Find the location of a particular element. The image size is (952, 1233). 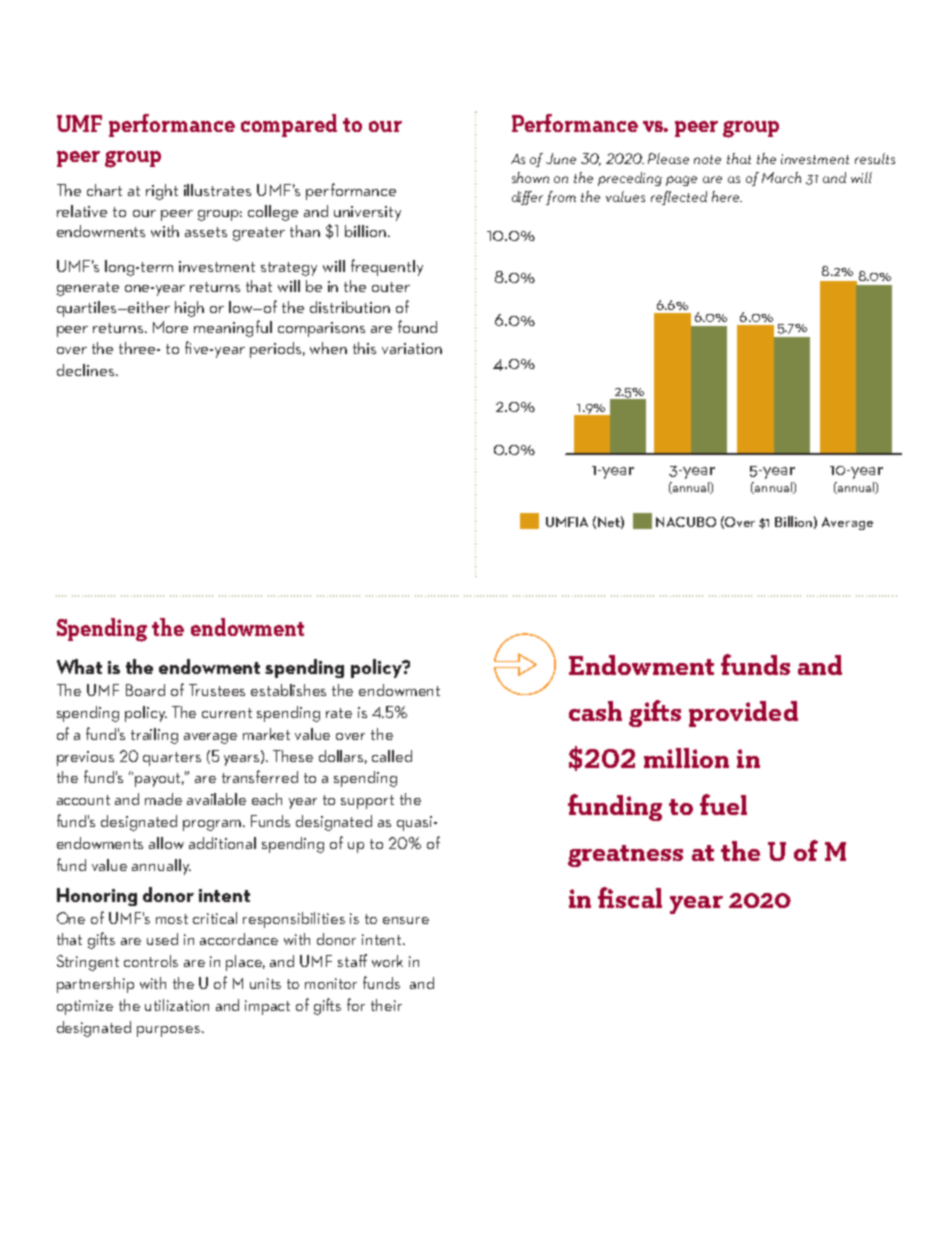

cash is located at coordinates (595, 711).
